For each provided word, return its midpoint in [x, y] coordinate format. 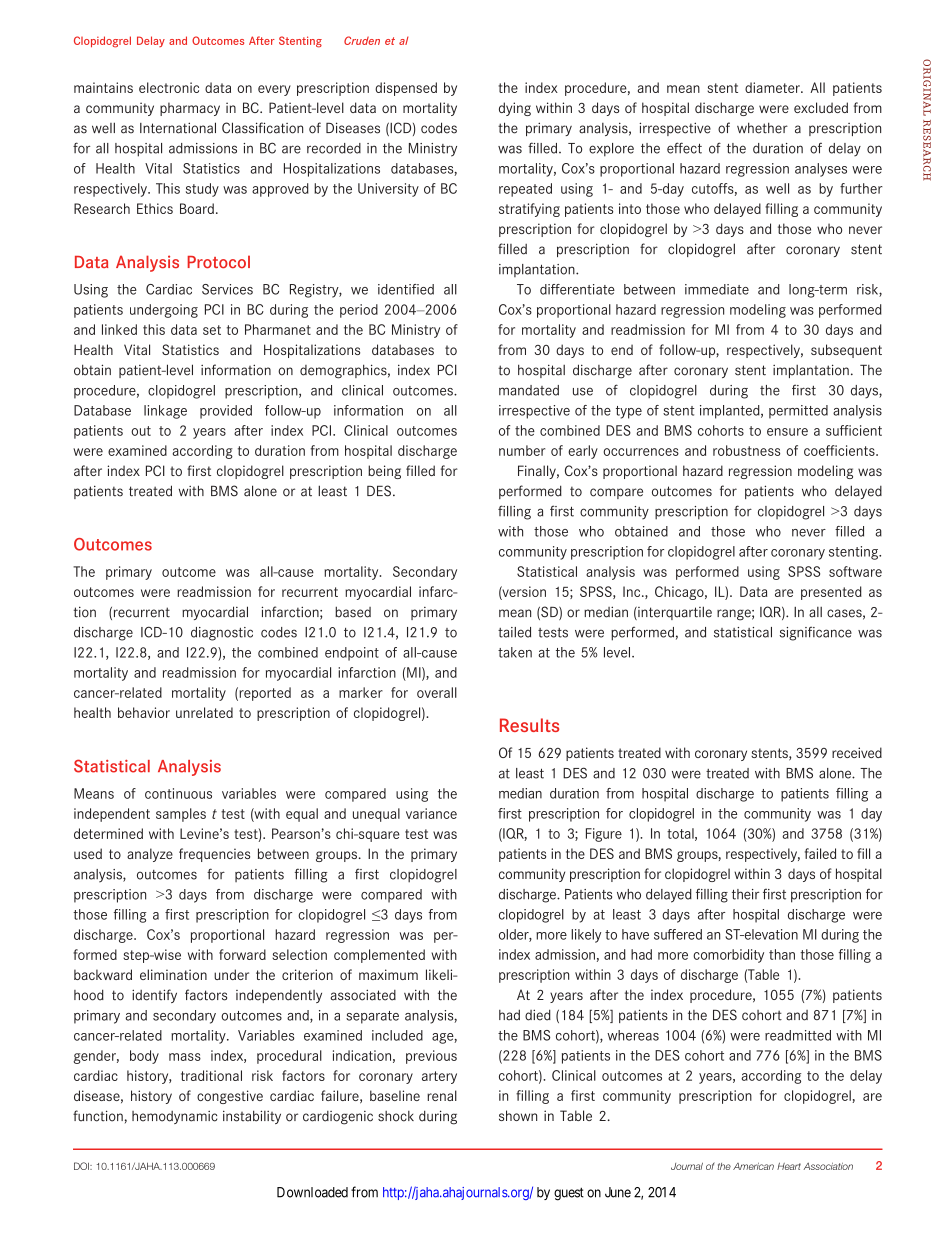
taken [515, 652]
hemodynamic [174, 1117]
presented [831, 593]
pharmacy [190, 109]
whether [762, 128]
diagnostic [222, 634]
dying [515, 109]
